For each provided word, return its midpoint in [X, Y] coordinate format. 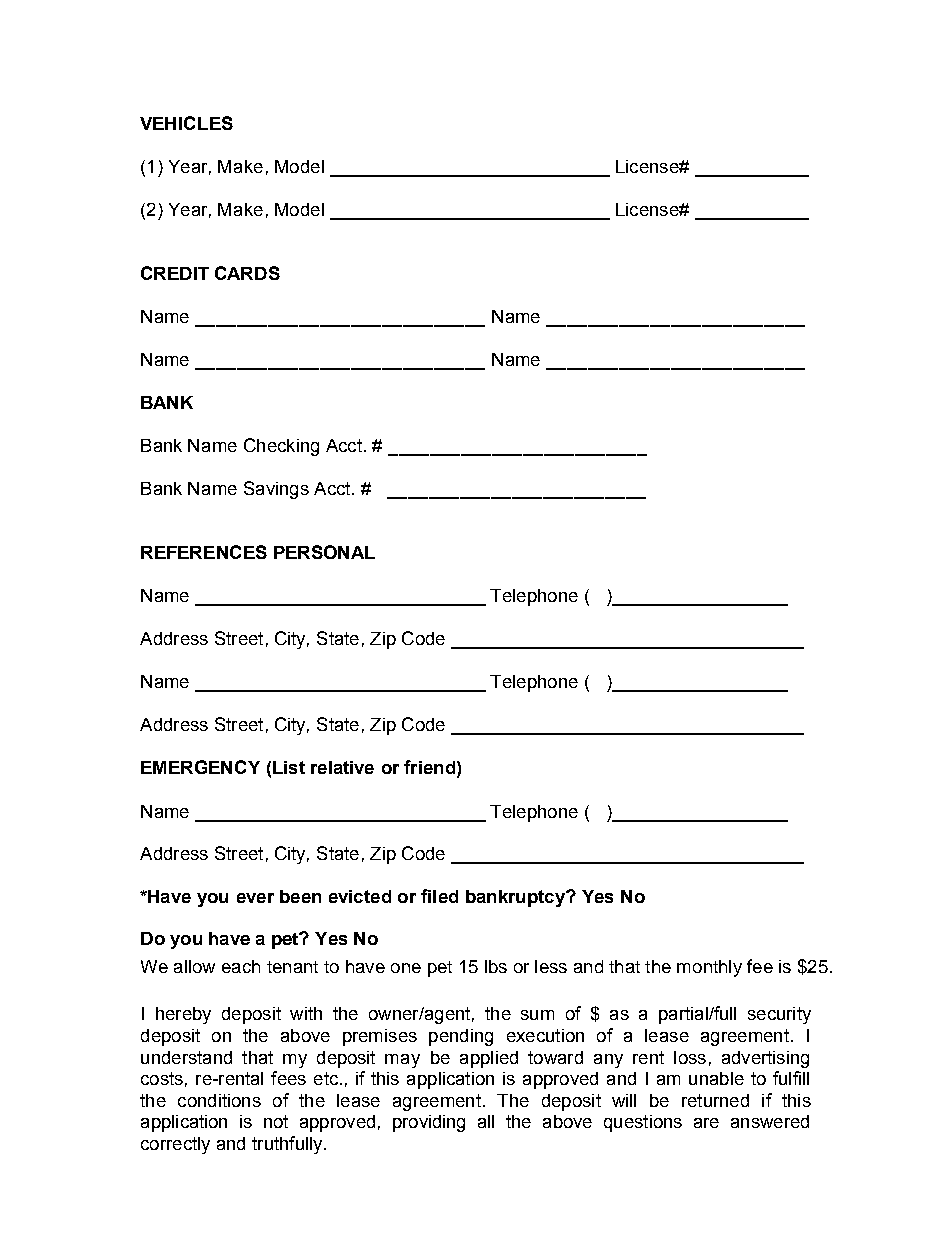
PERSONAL [324, 552]
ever [255, 898]
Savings [276, 490]
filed [439, 896]
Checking [281, 447]
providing [429, 1123]
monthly [709, 968]
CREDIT [175, 273]
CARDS [247, 273]
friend [429, 767]
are [706, 1123]
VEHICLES [186, 123]
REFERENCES [204, 552]
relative [342, 767]
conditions [219, 1100]
